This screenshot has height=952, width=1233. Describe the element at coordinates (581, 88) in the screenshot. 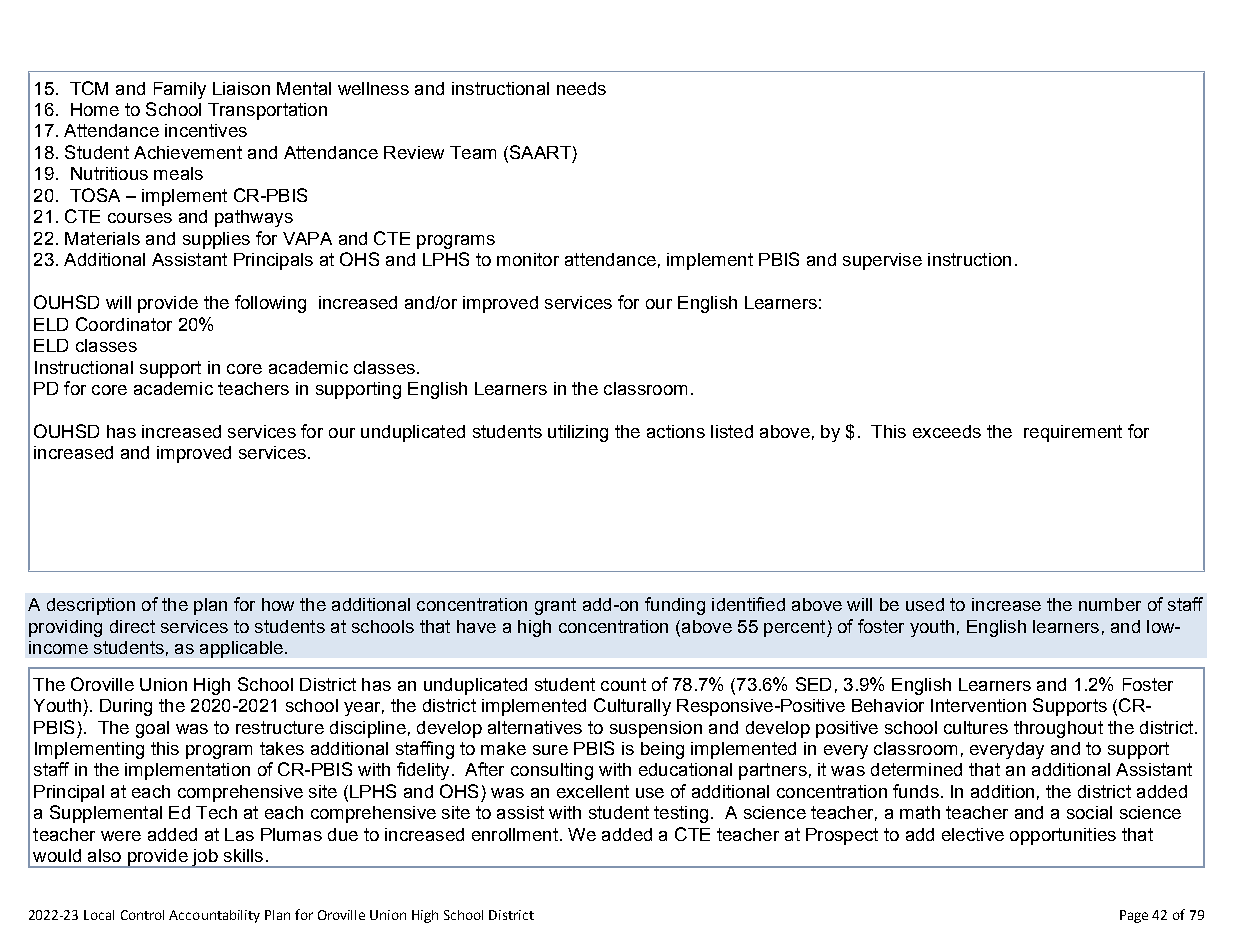

I see `needs` at that location.
